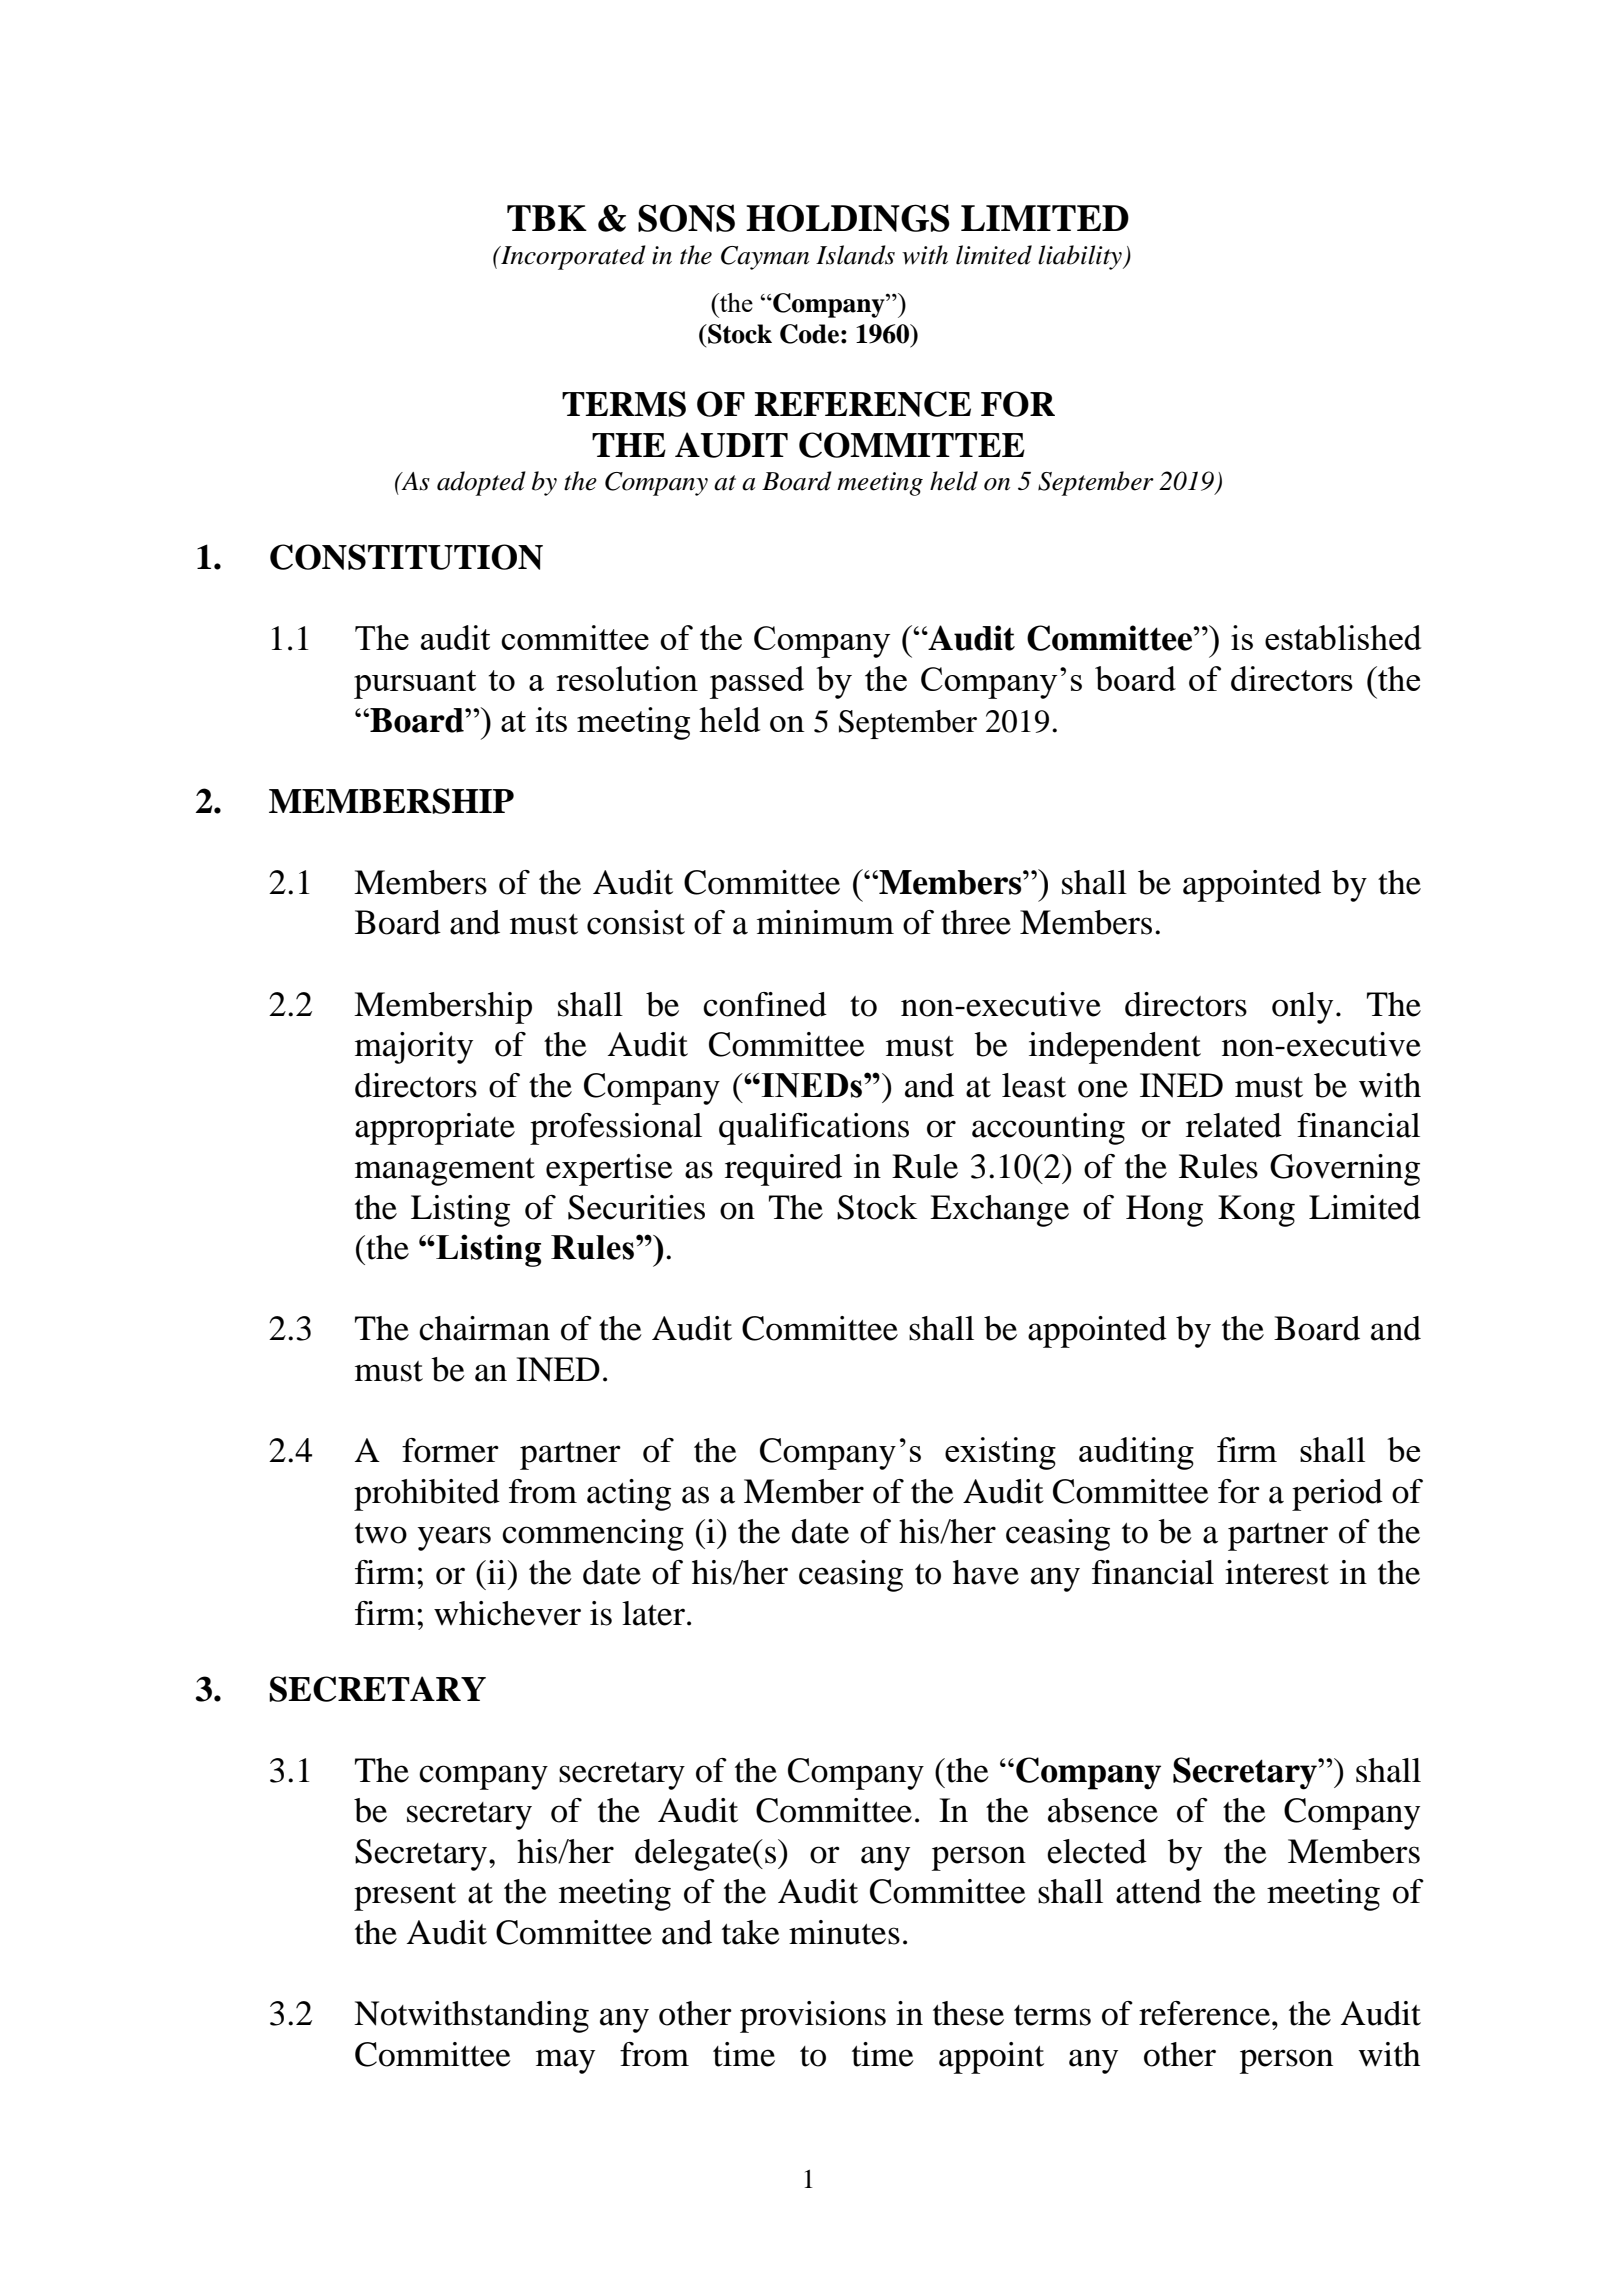 This screenshot has width=1617, height=2286. I want to click on may, so click(565, 2061).
